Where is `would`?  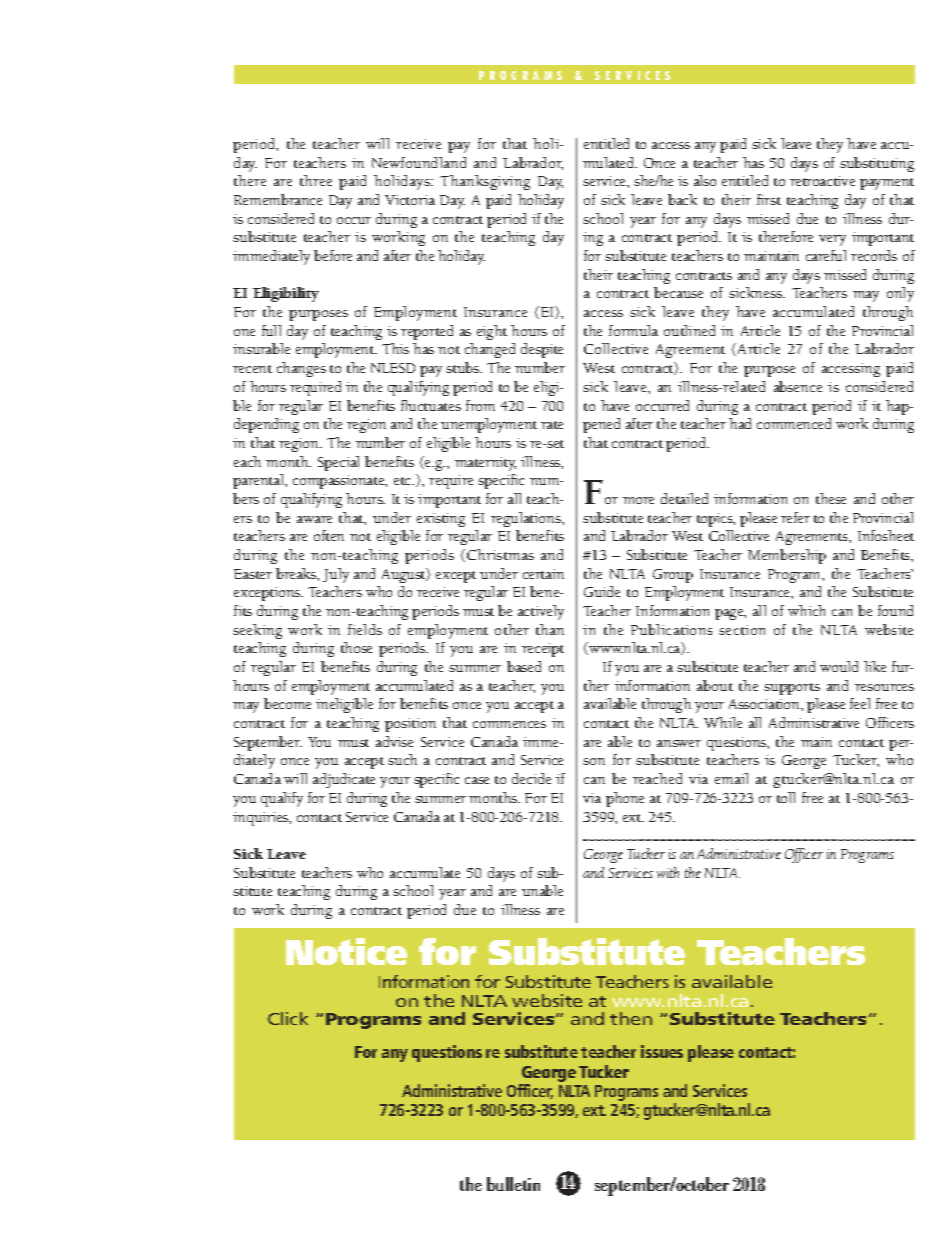
would is located at coordinates (839, 666).
